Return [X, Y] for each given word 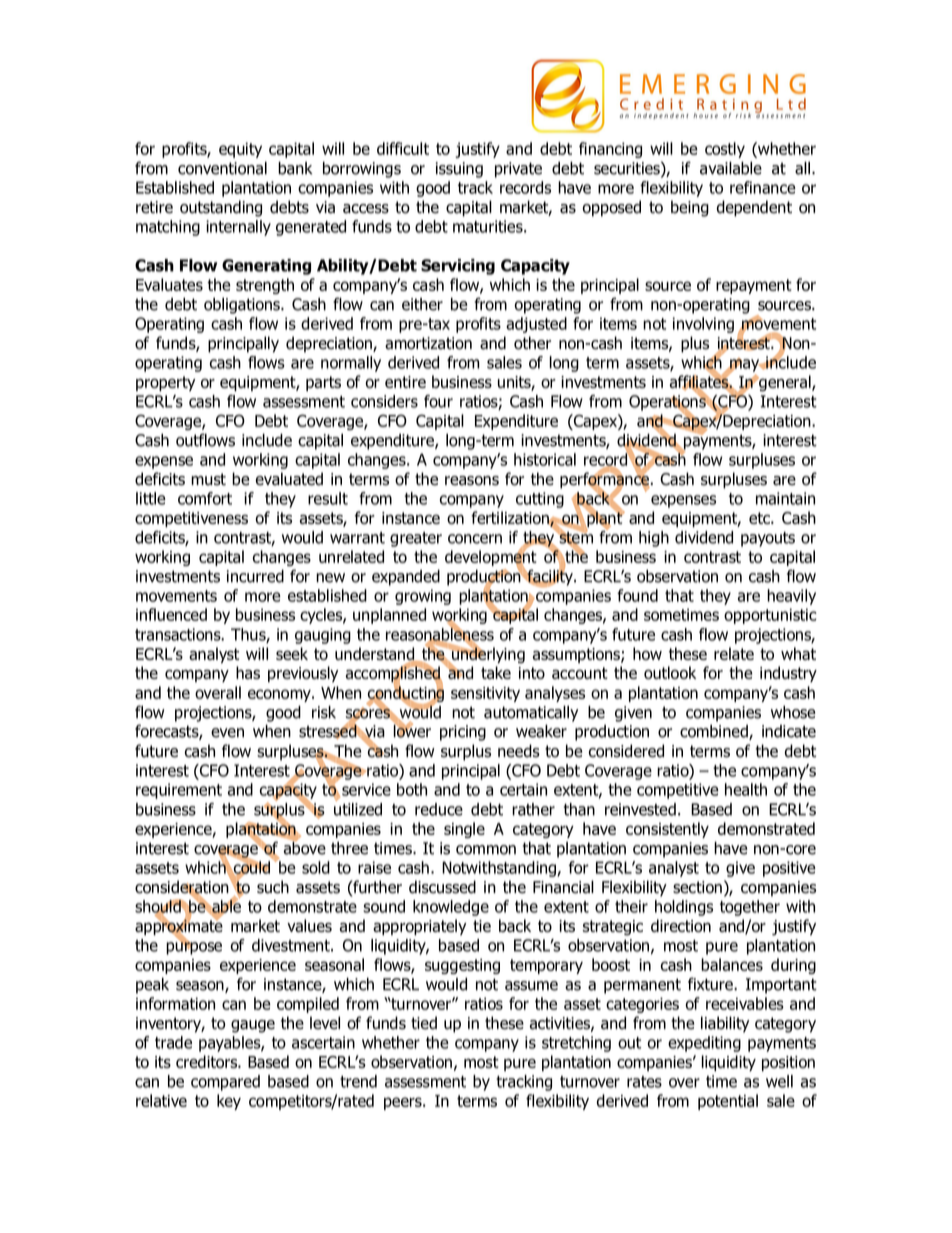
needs [519, 751]
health [746, 789]
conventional [222, 168]
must [208, 479]
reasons [472, 481]
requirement [179, 791]
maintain [785, 498]
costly [725, 150]
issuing [459, 170]
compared [225, 1083]
